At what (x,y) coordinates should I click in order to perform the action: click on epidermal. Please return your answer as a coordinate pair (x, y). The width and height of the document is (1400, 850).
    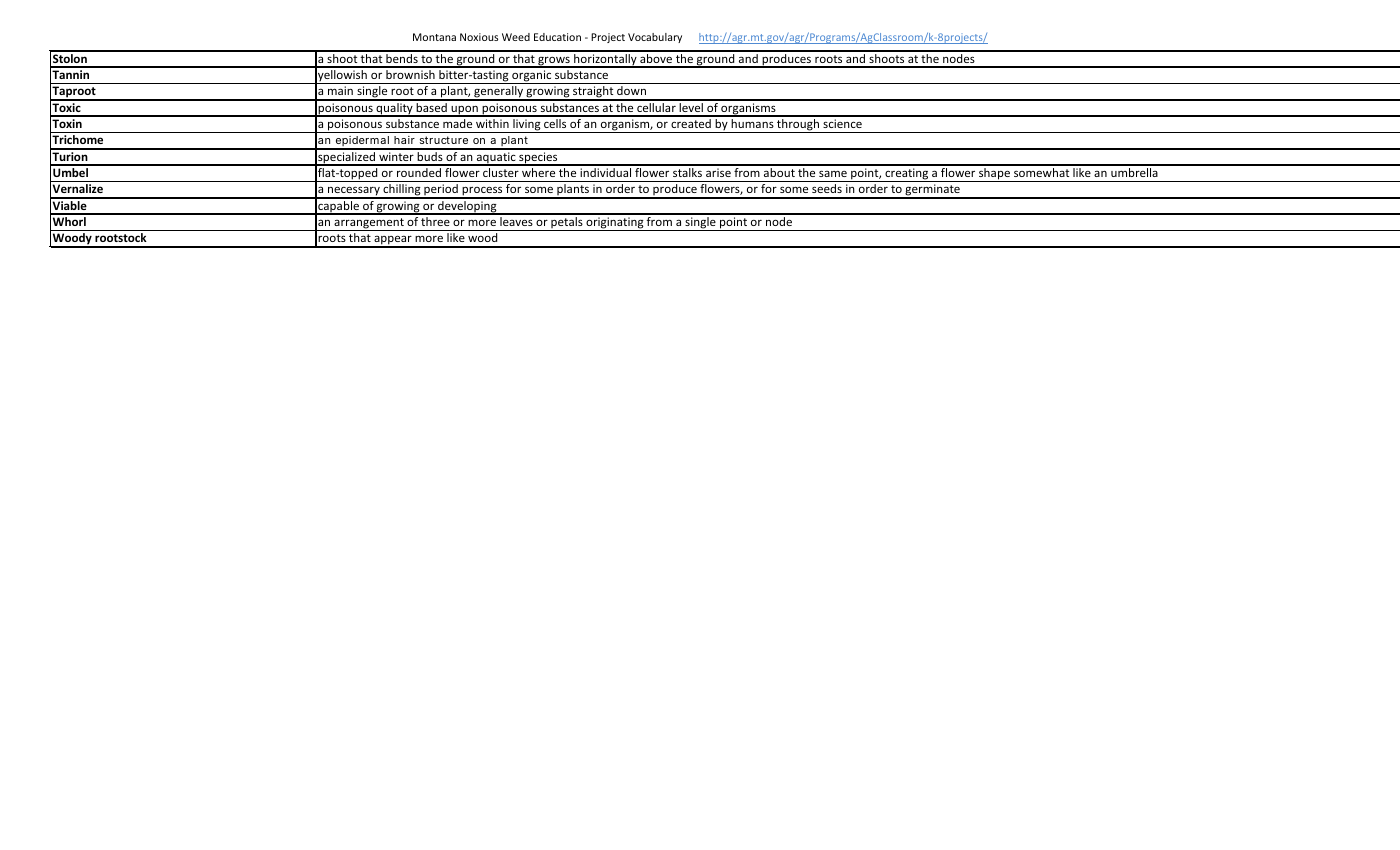
    Looking at the image, I should click on (363, 143).
